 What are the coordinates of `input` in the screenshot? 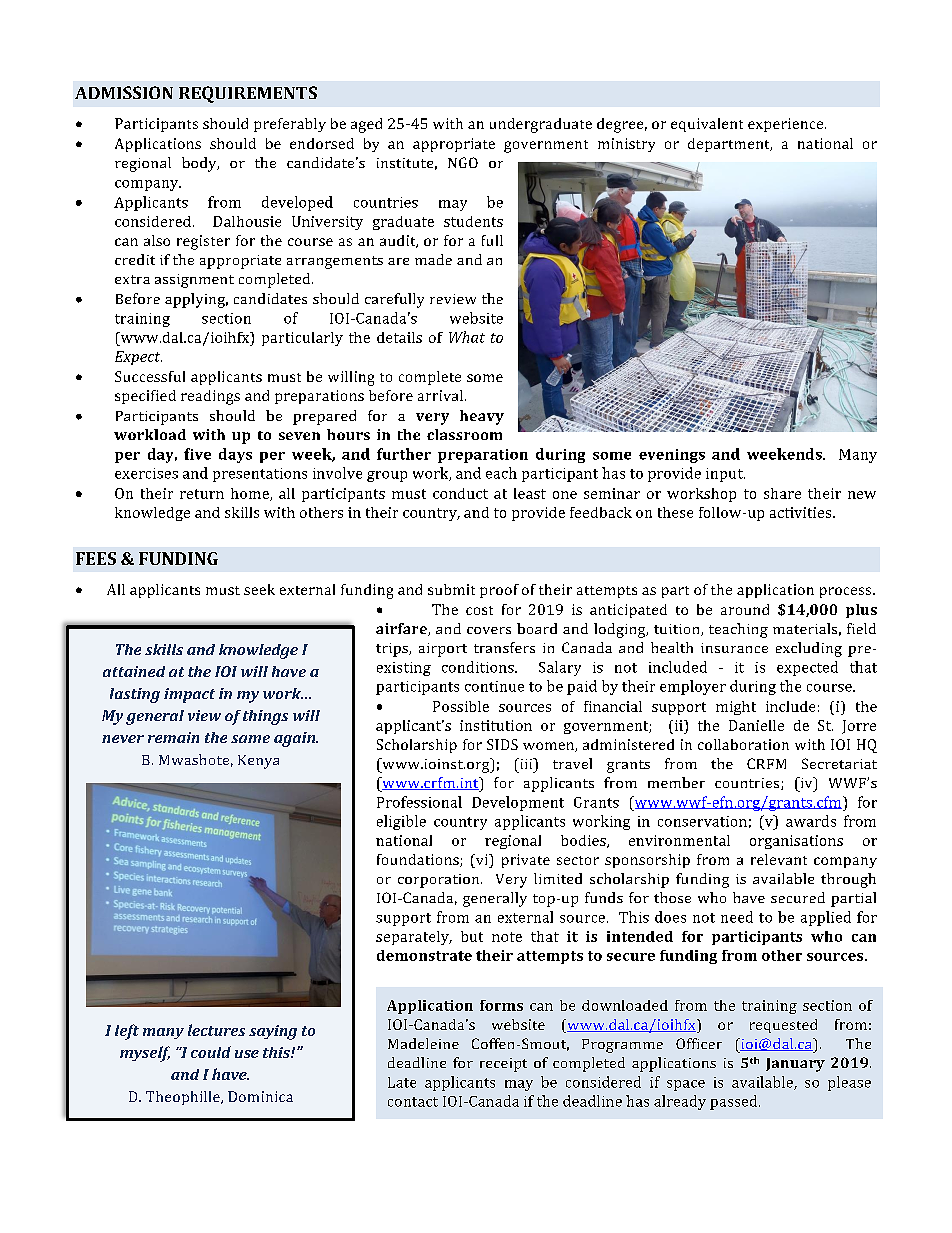 It's located at (725, 475).
